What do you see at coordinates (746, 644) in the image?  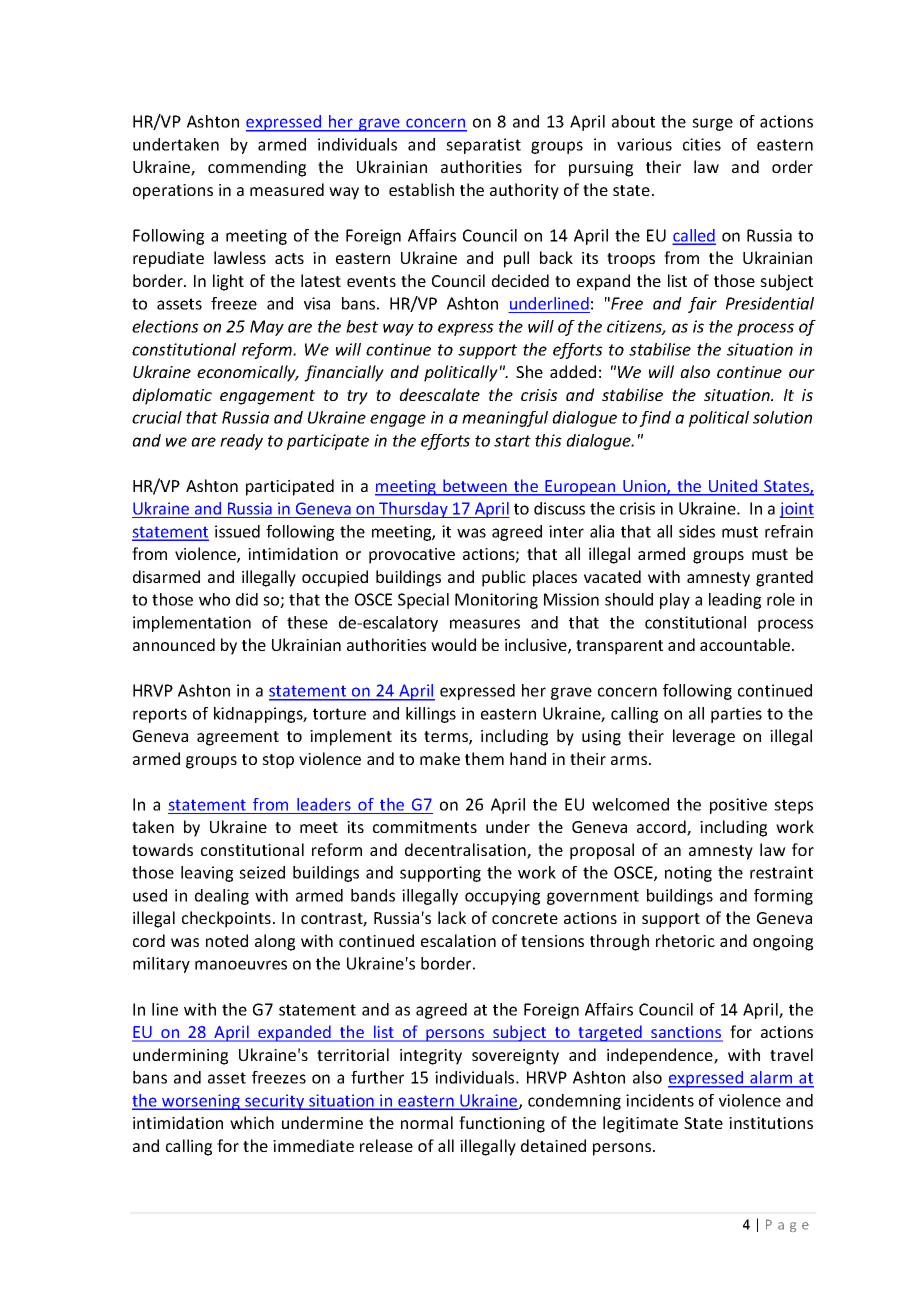 I see `accountable` at bounding box center [746, 644].
